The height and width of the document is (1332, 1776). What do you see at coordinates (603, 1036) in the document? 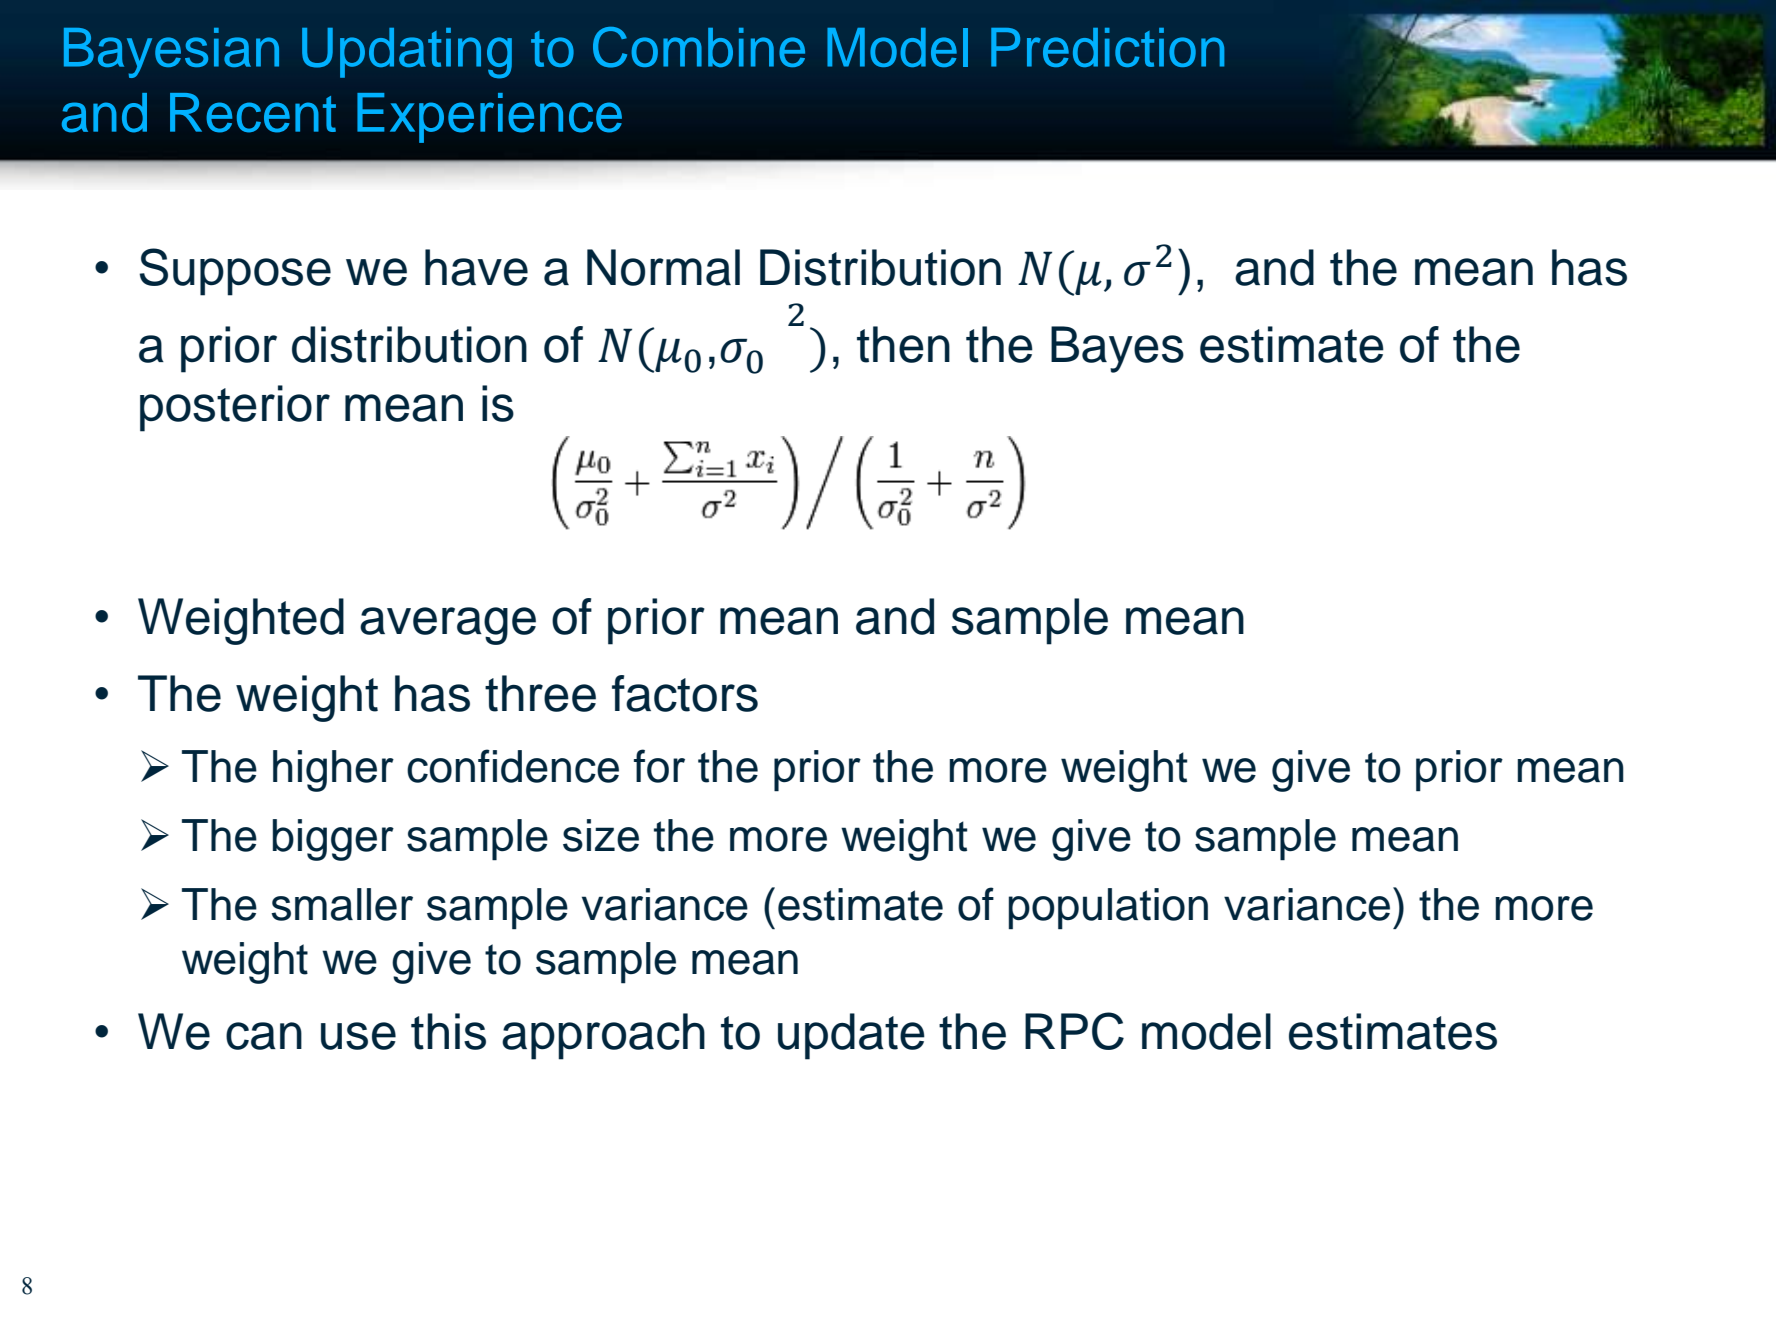
I see `approach` at bounding box center [603, 1036].
